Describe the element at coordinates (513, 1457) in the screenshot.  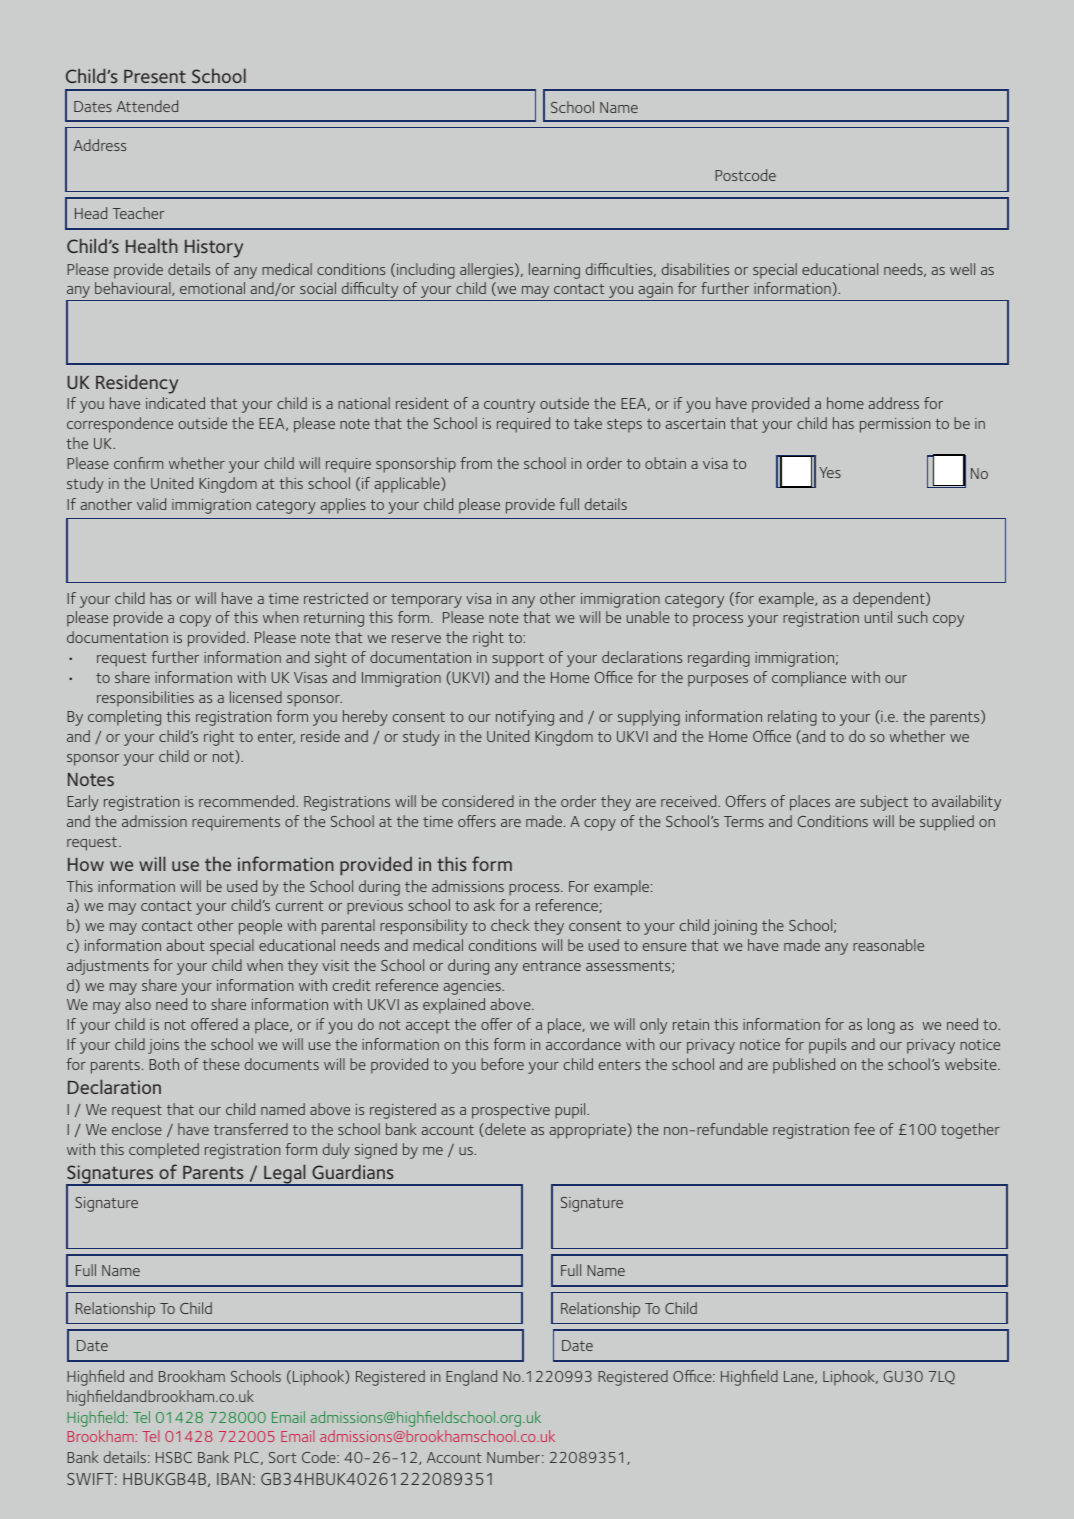
I see `Number` at that location.
